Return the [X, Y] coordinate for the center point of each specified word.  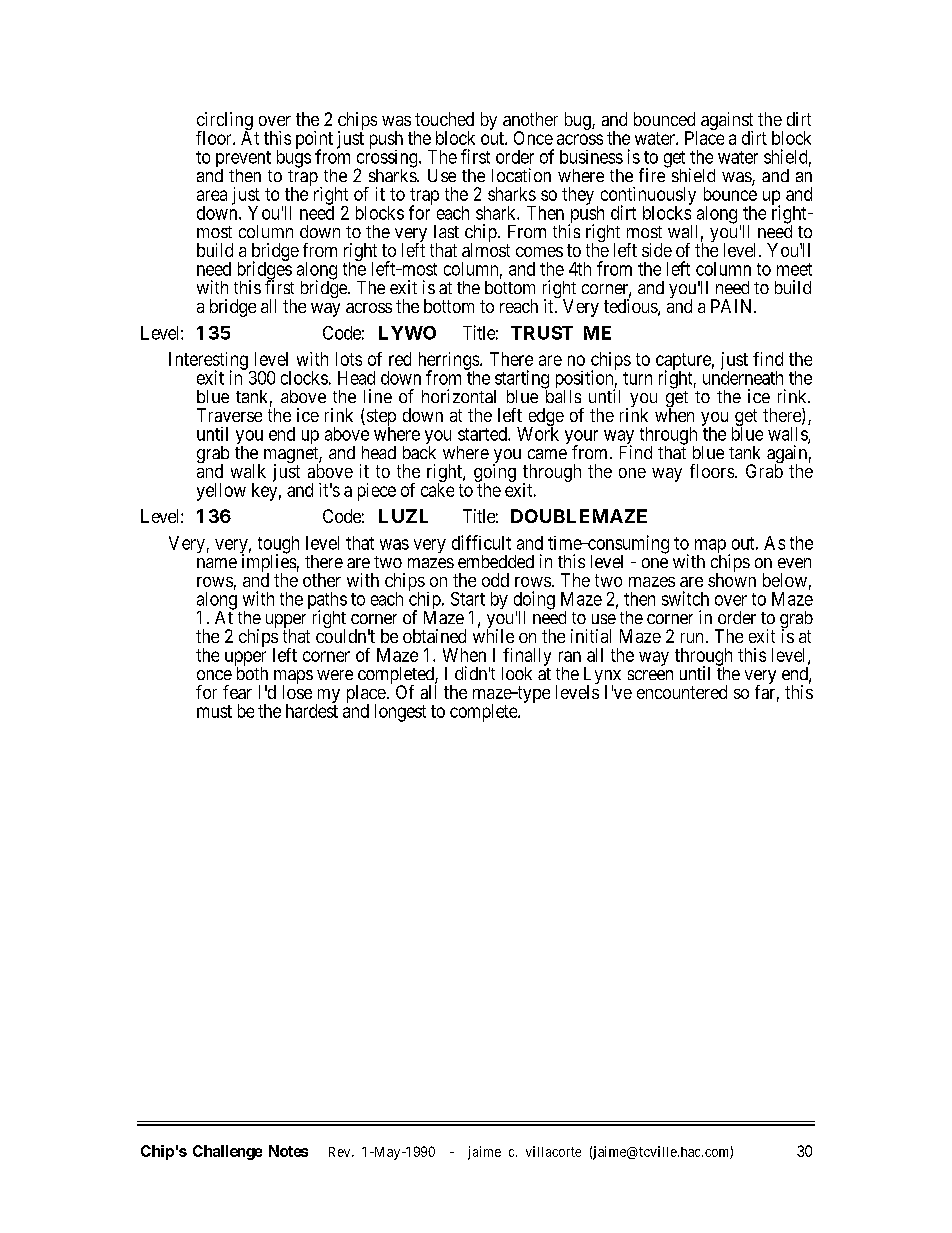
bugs [294, 158]
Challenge [227, 1152]
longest [400, 713]
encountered [682, 692]
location [521, 175]
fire [652, 175]
